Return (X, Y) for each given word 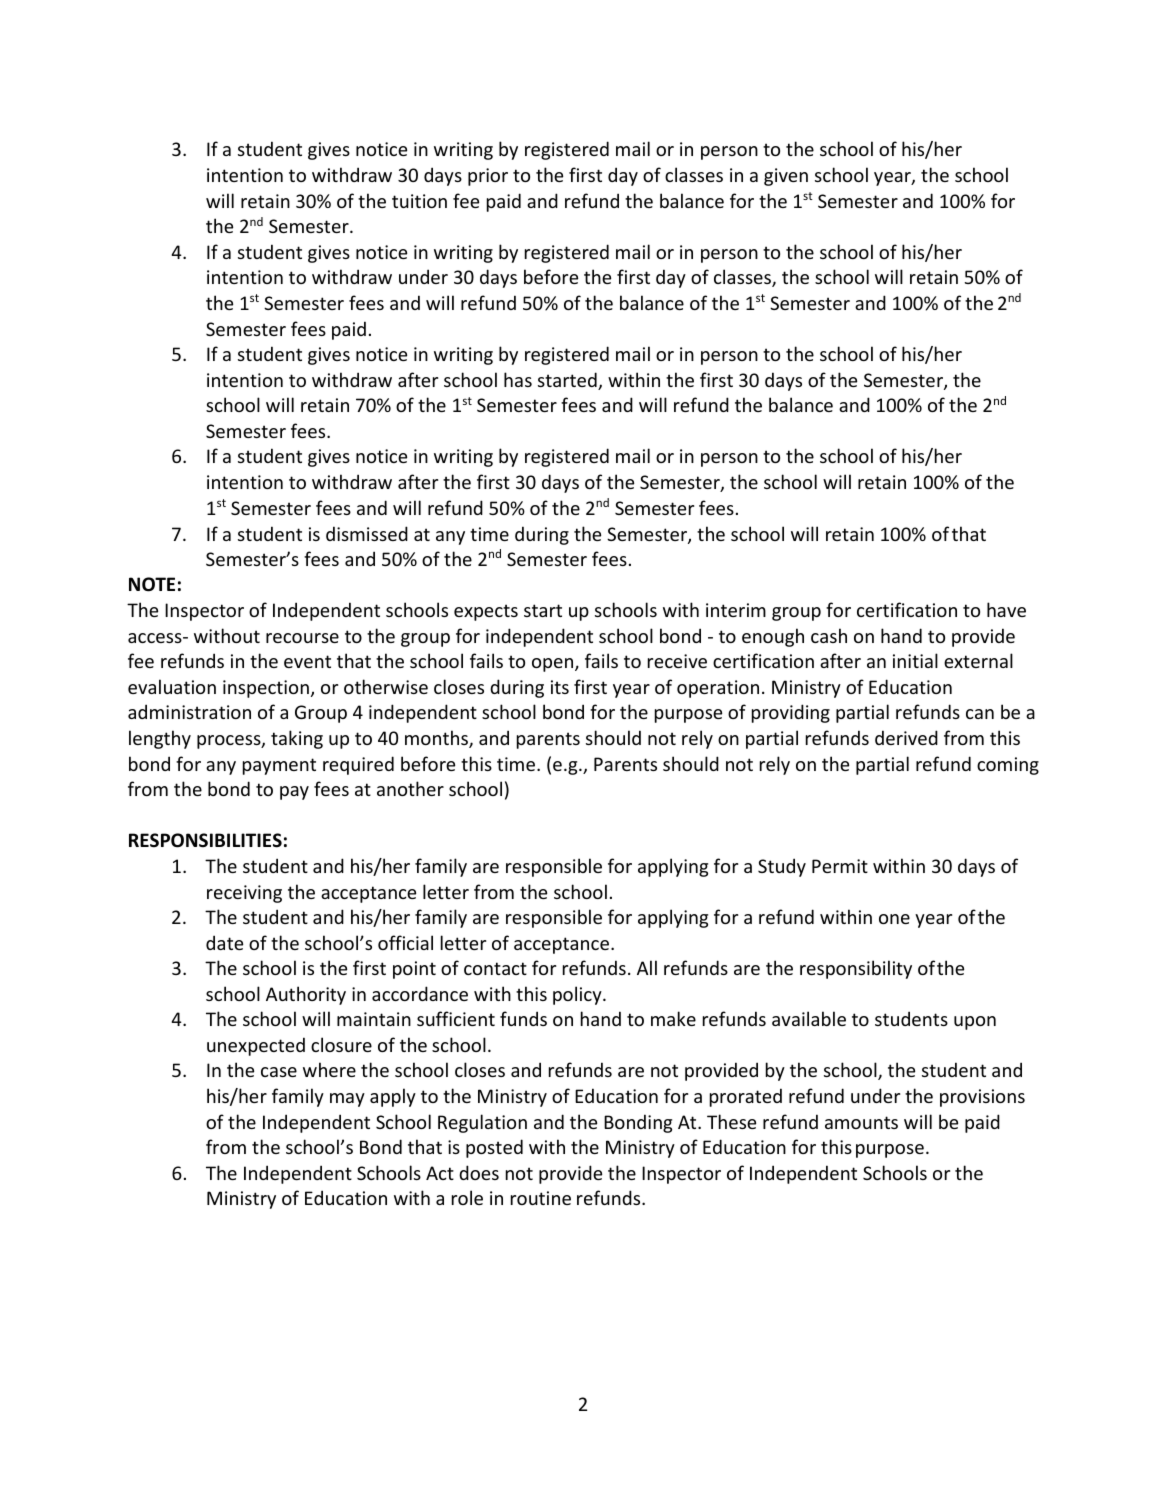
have (1006, 609)
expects (486, 612)
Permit (840, 866)
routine (541, 1198)
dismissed (367, 533)
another (410, 788)
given (786, 177)
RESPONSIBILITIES (205, 840)
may (347, 1100)
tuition (419, 201)
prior (488, 177)
